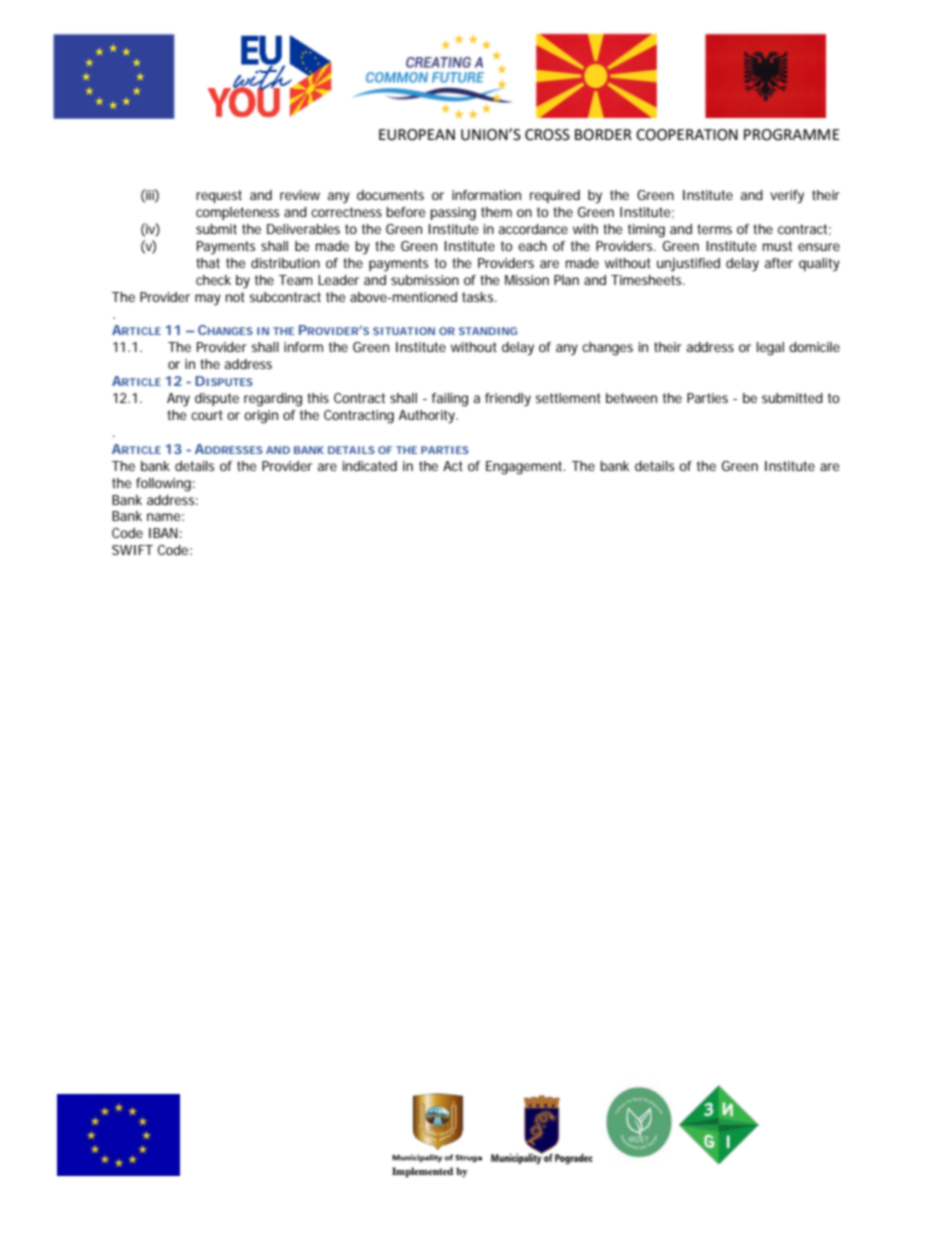  Describe the element at coordinates (428, 417) in the screenshot. I see `Authority` at that location.
